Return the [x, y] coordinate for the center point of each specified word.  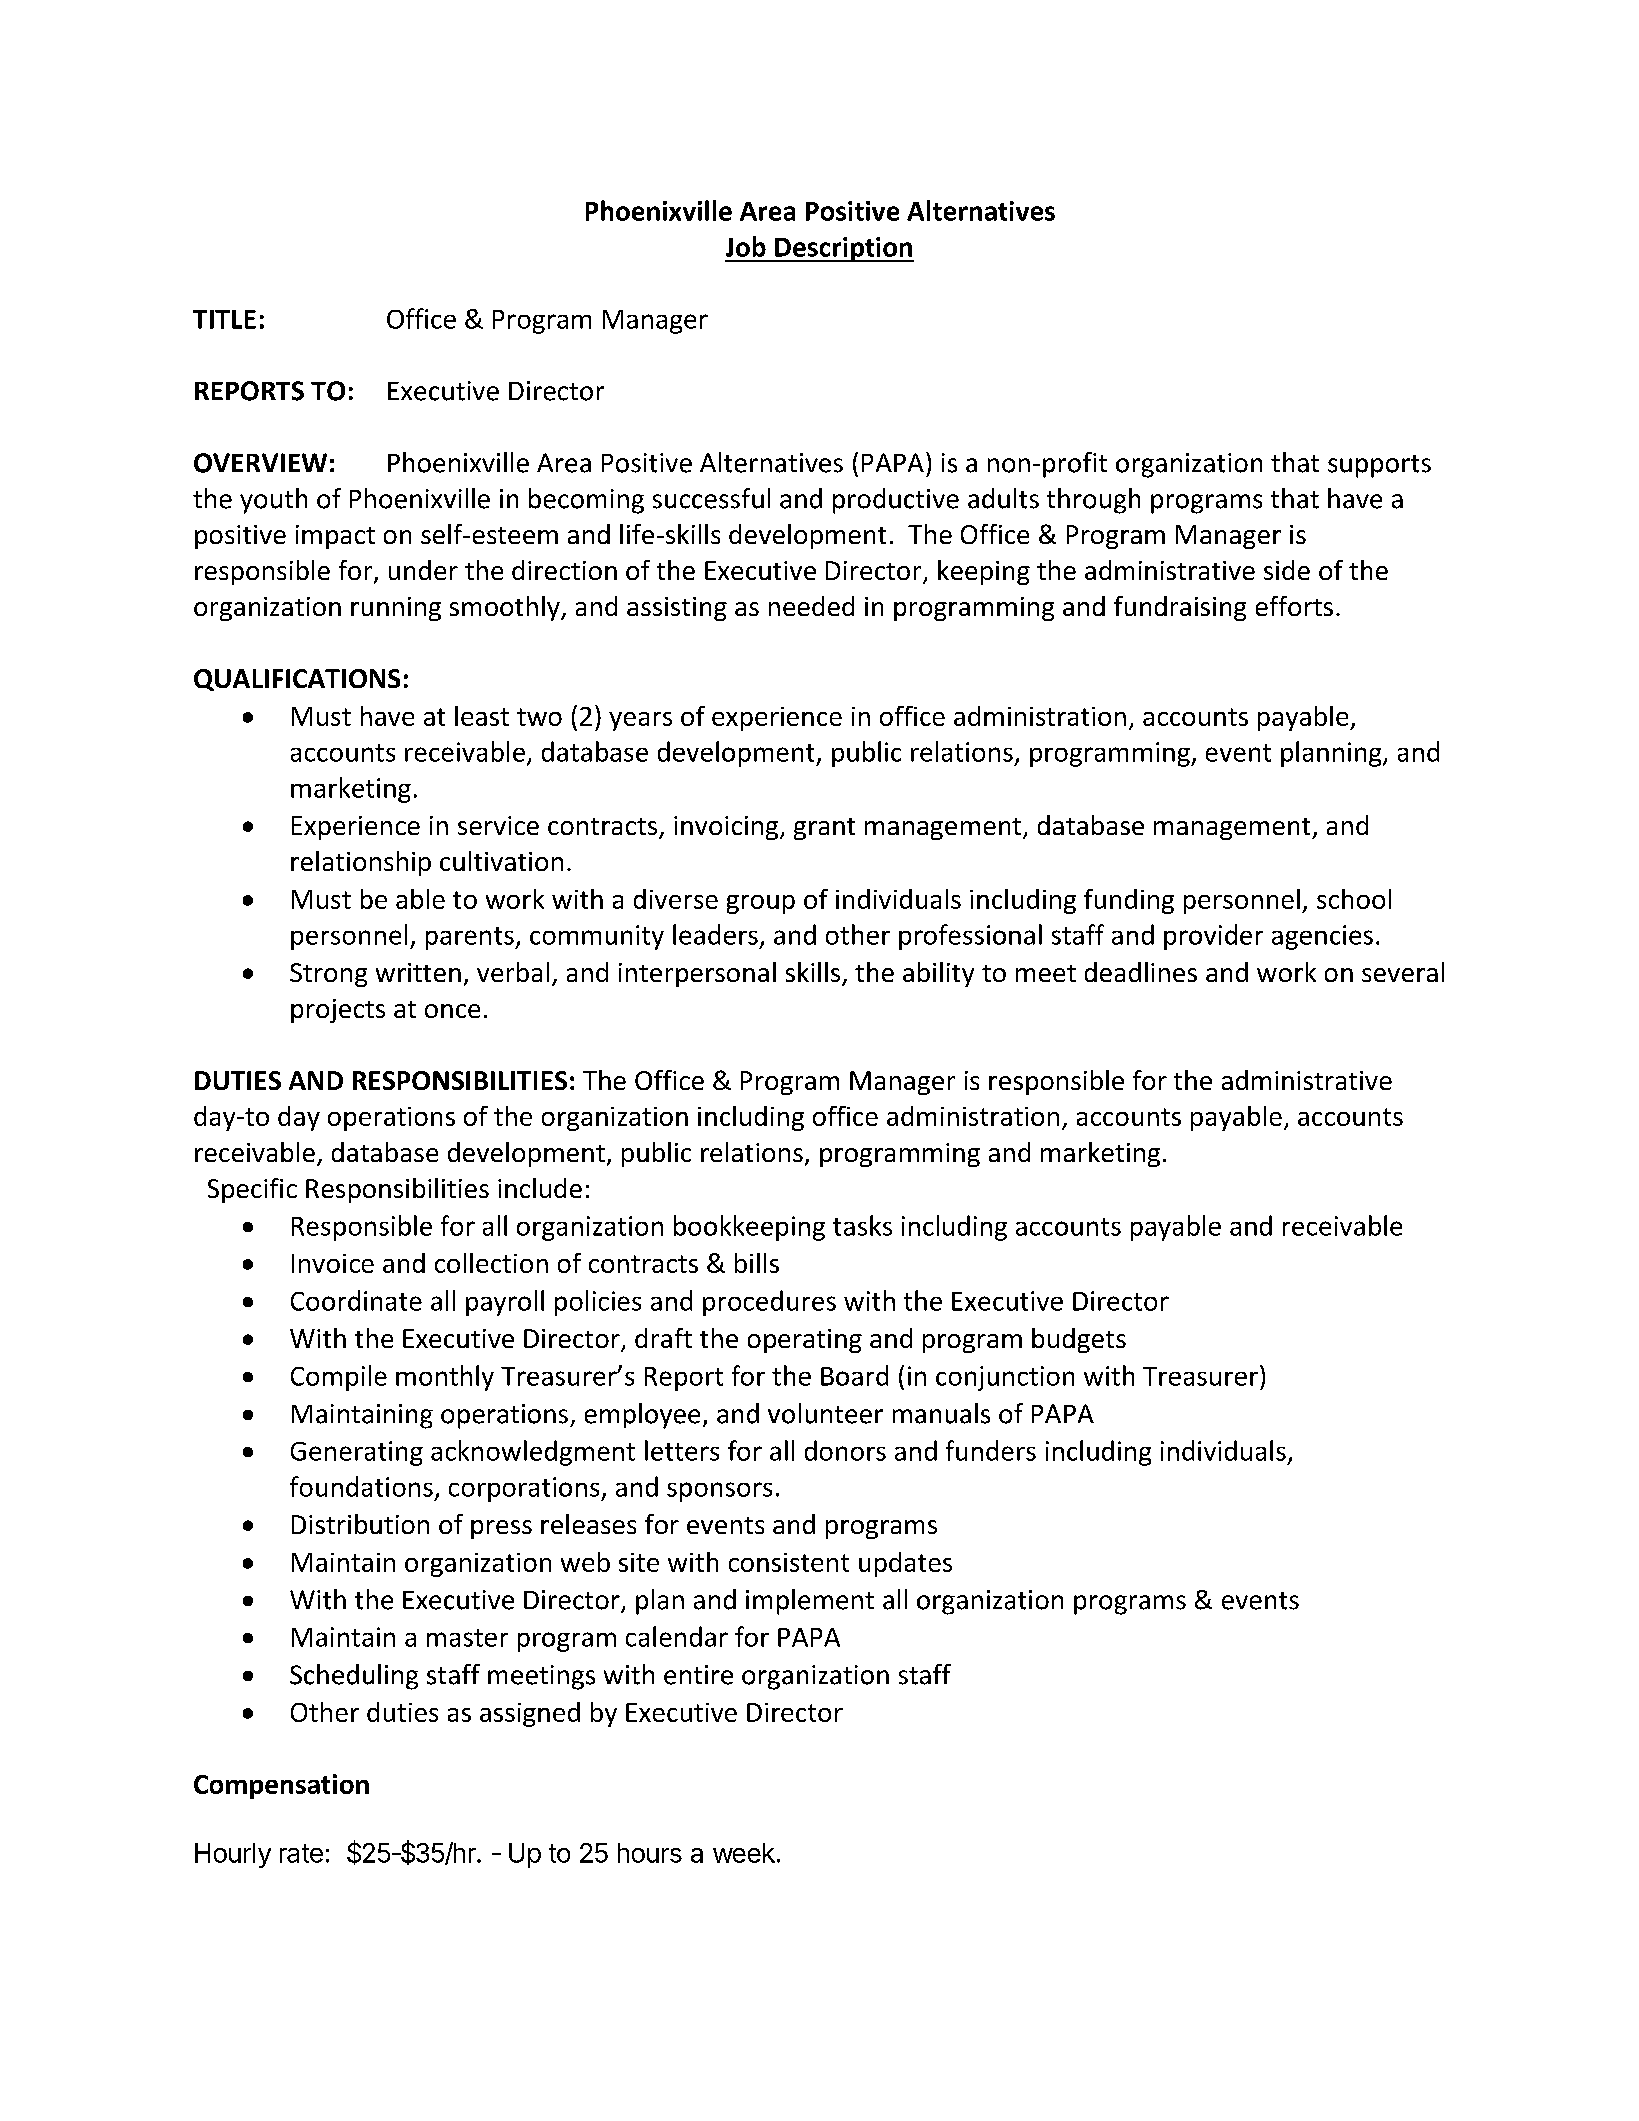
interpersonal [697, 974]
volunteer [825, 1413]
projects [338, 1011]
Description [843, 249]
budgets [1079, 1340]
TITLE [224, 319]
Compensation [281, 1786]
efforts [1294, 606]
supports [1379, 466]
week [744, 1853]
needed [811, 606]
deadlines [1141, 972]
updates [905, 1564]
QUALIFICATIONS [297, 680]
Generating [357, 1453]
